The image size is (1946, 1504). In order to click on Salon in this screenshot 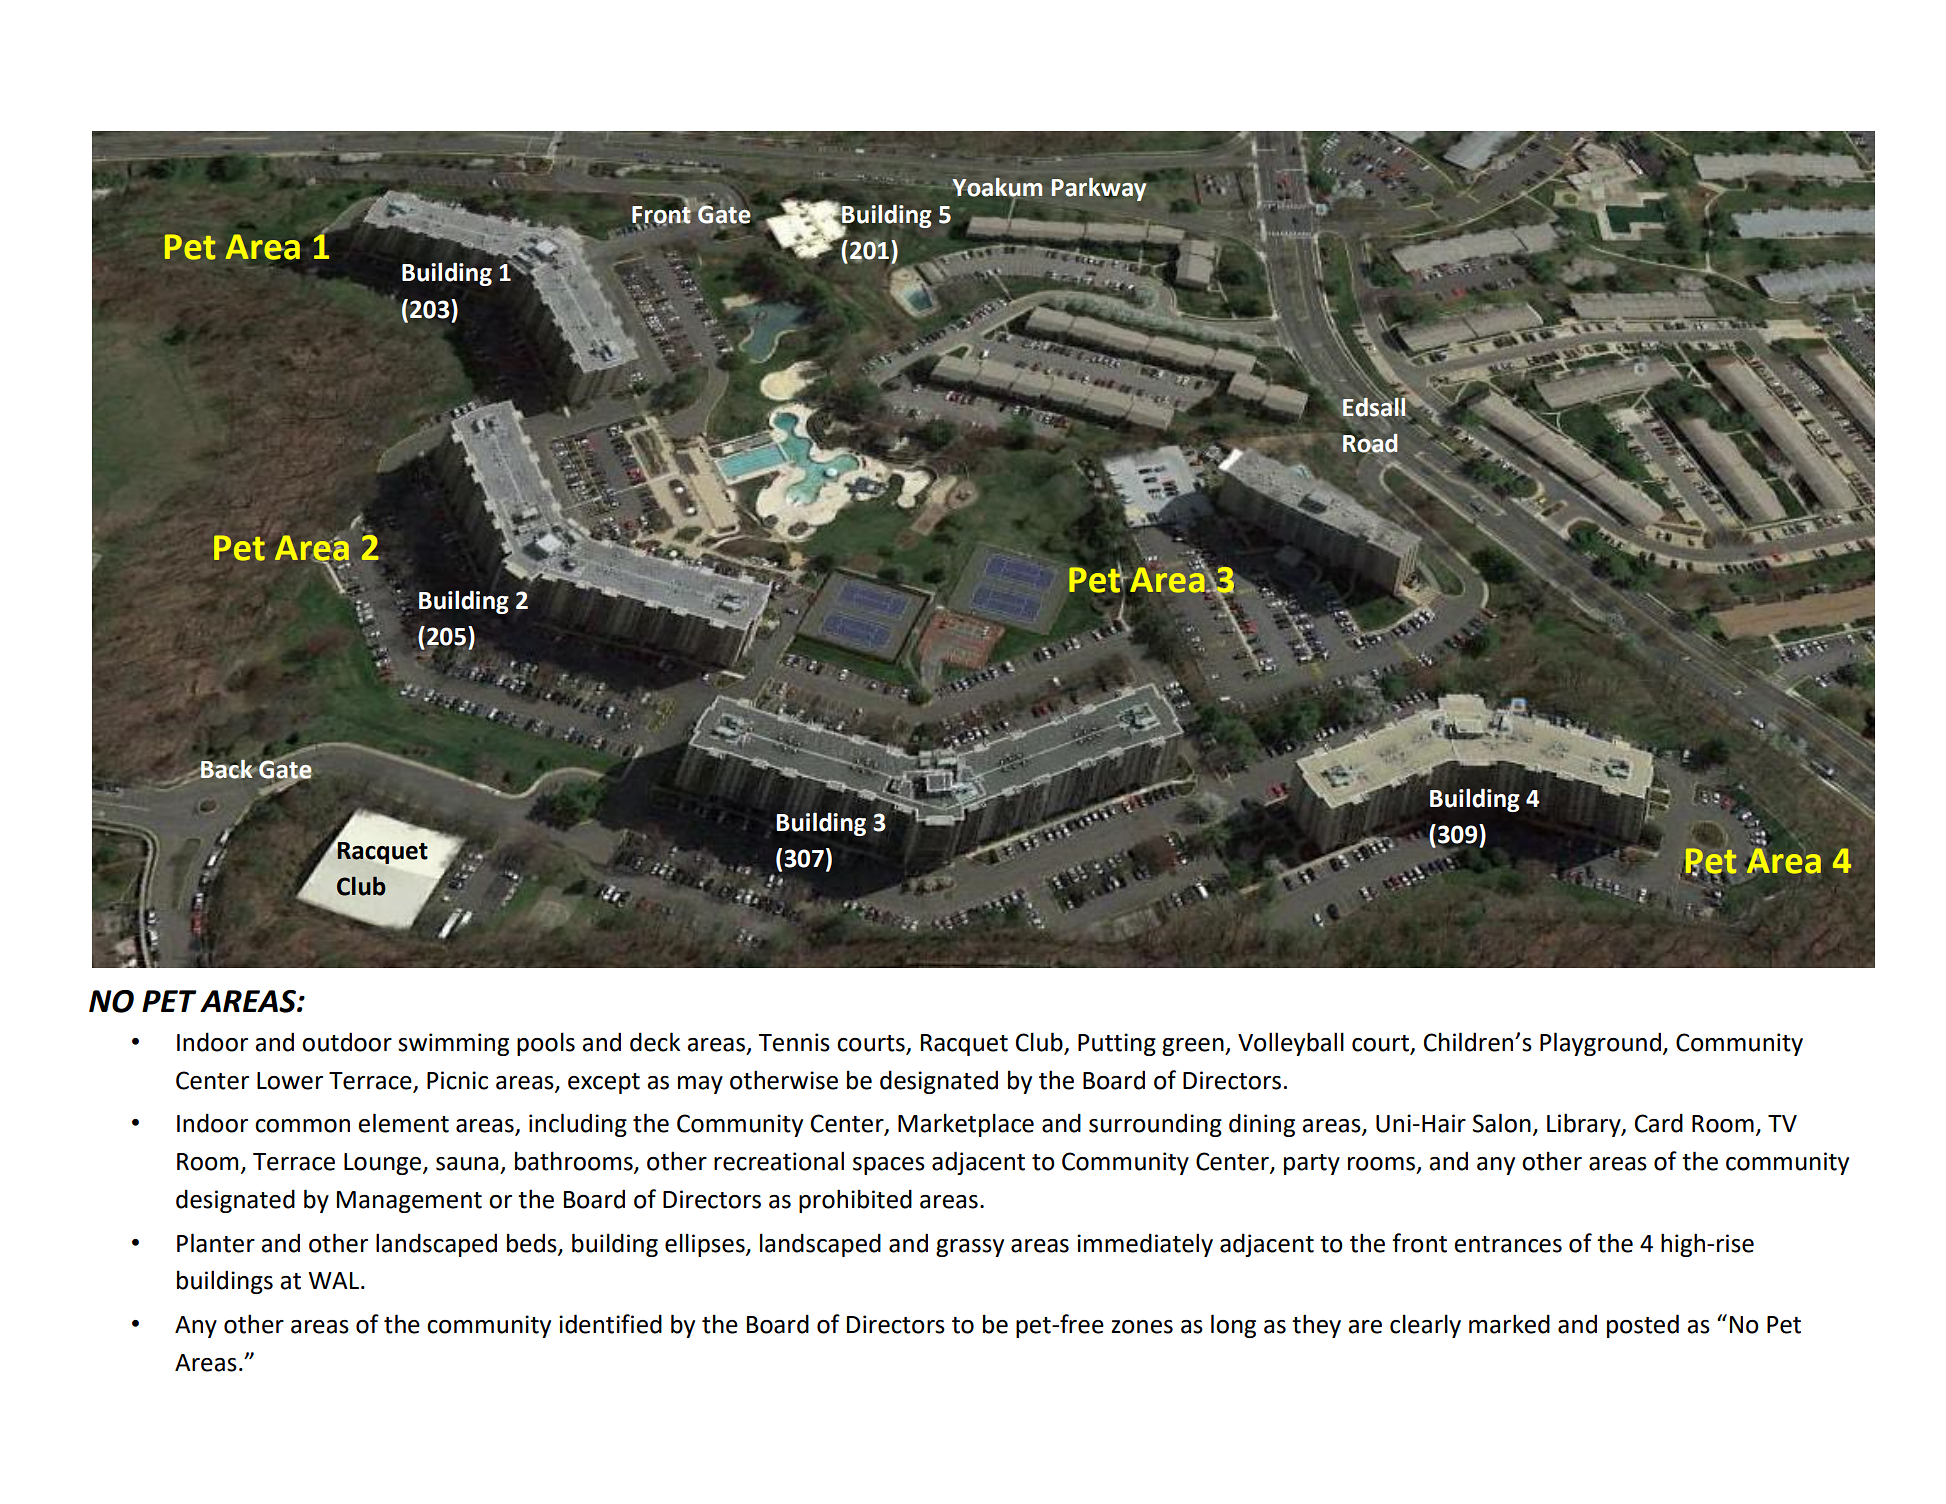, I will do `click(1502, 1123)`.
